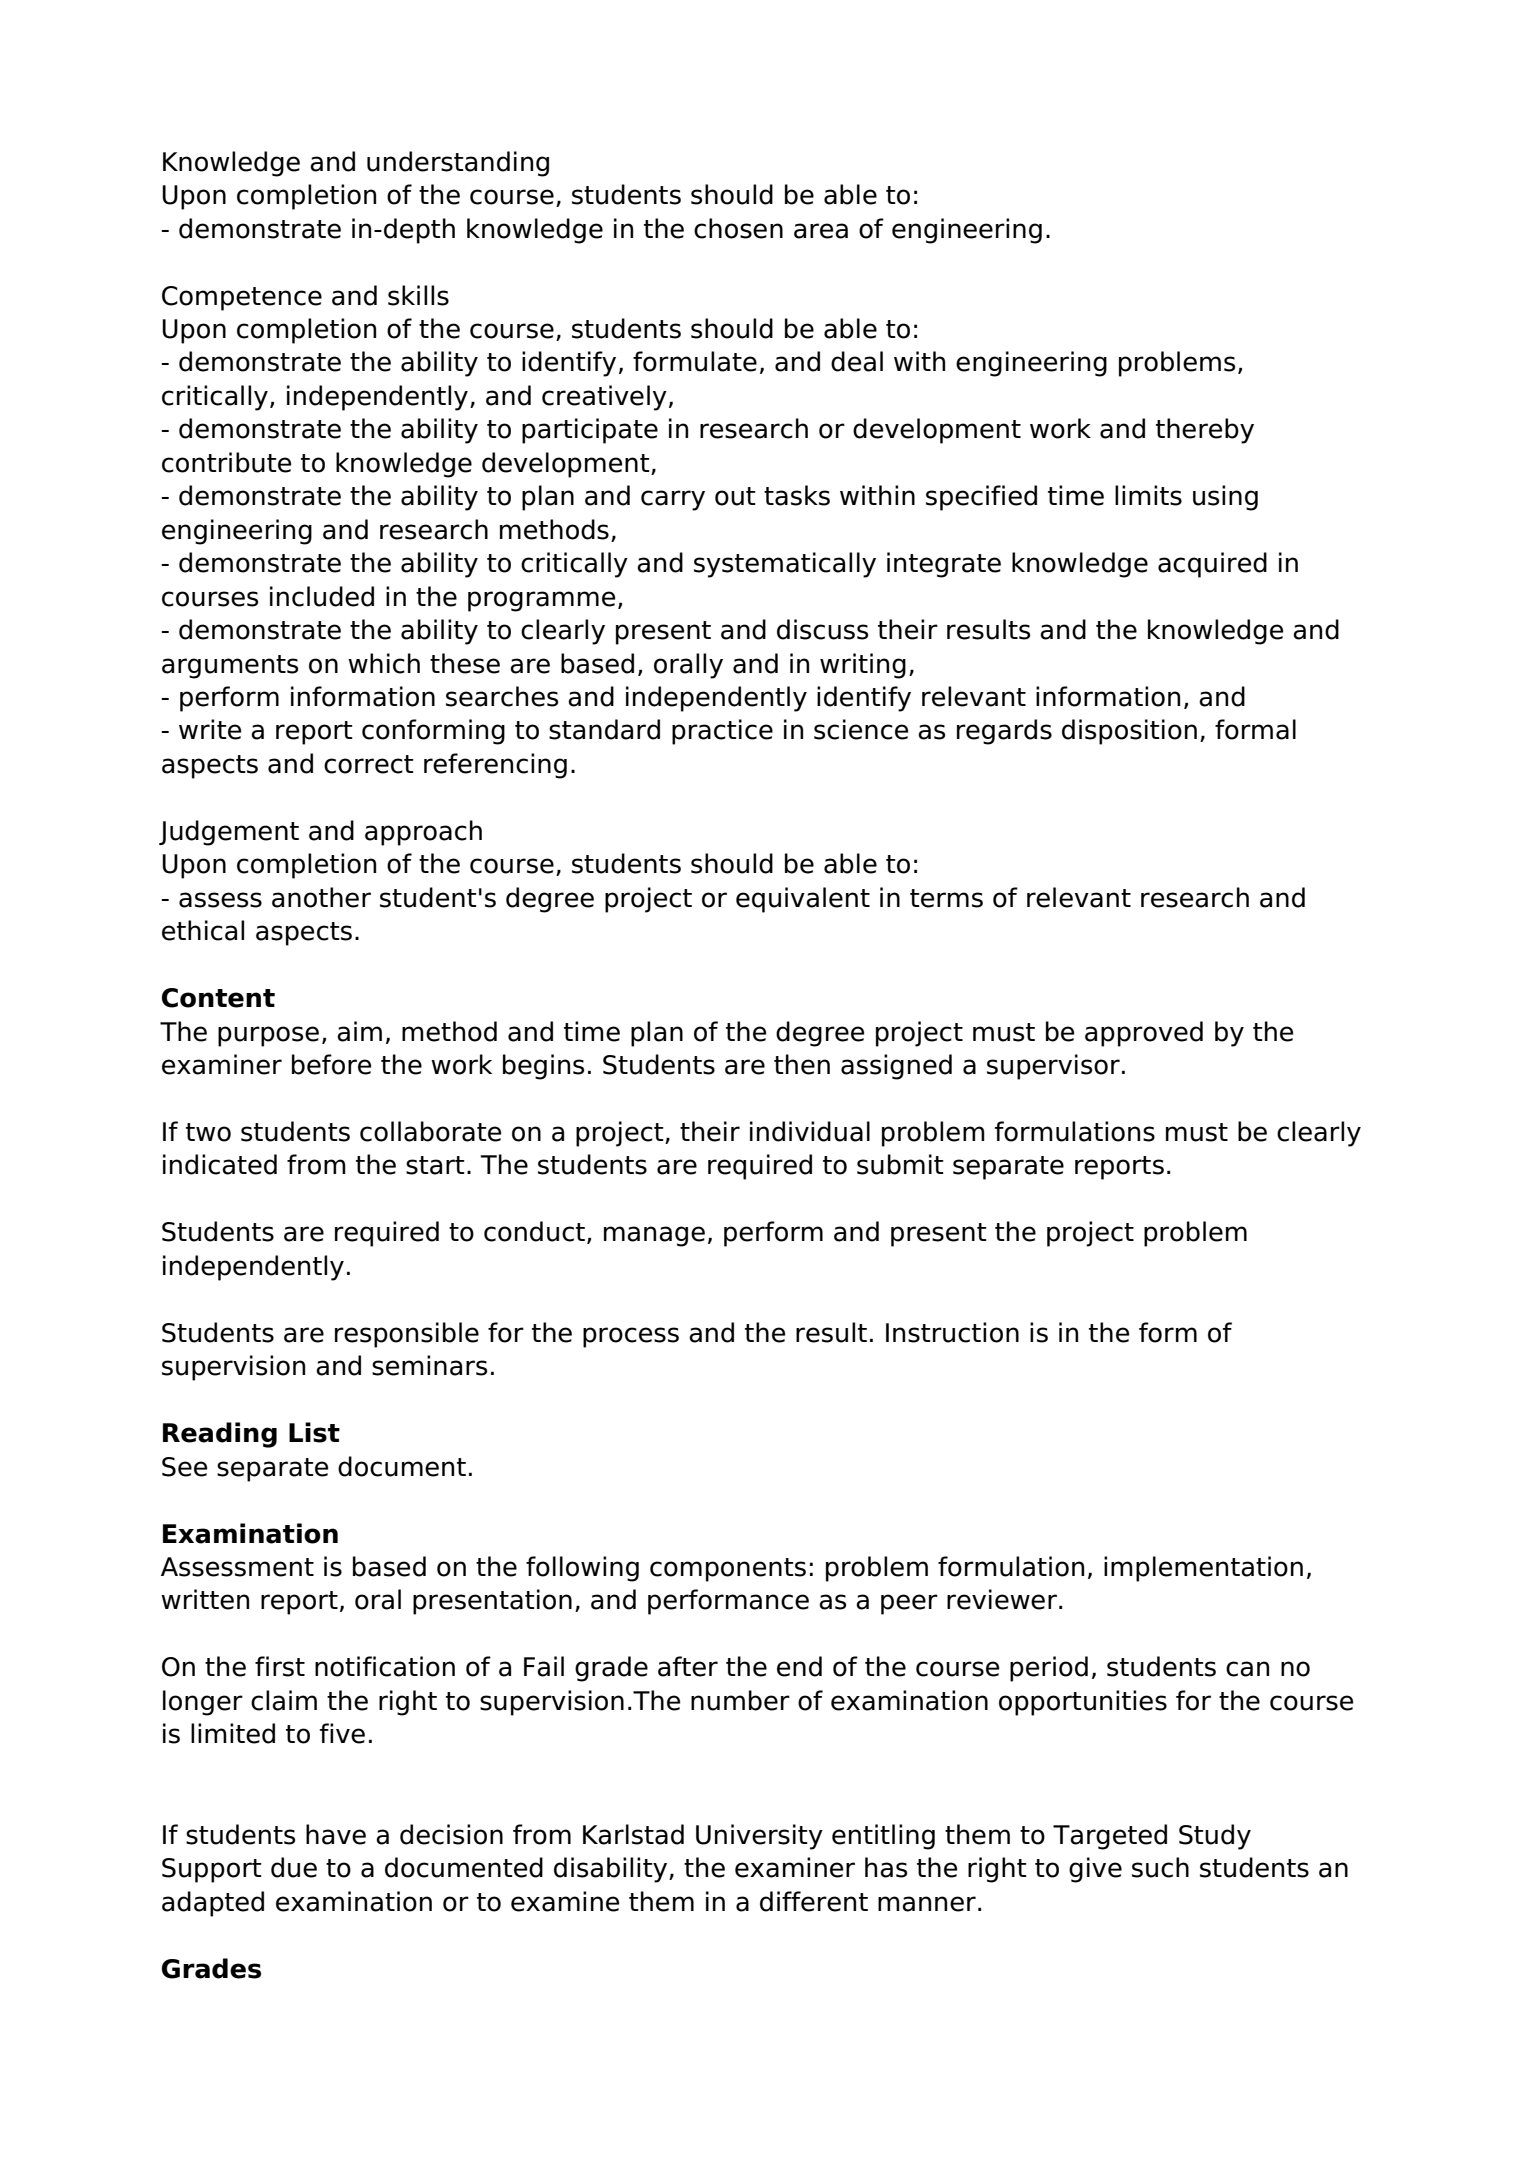  What do you see at coordinates (1205, 431) in the screenshot?
I see `thereby` at bounding box center [1205, 431].
